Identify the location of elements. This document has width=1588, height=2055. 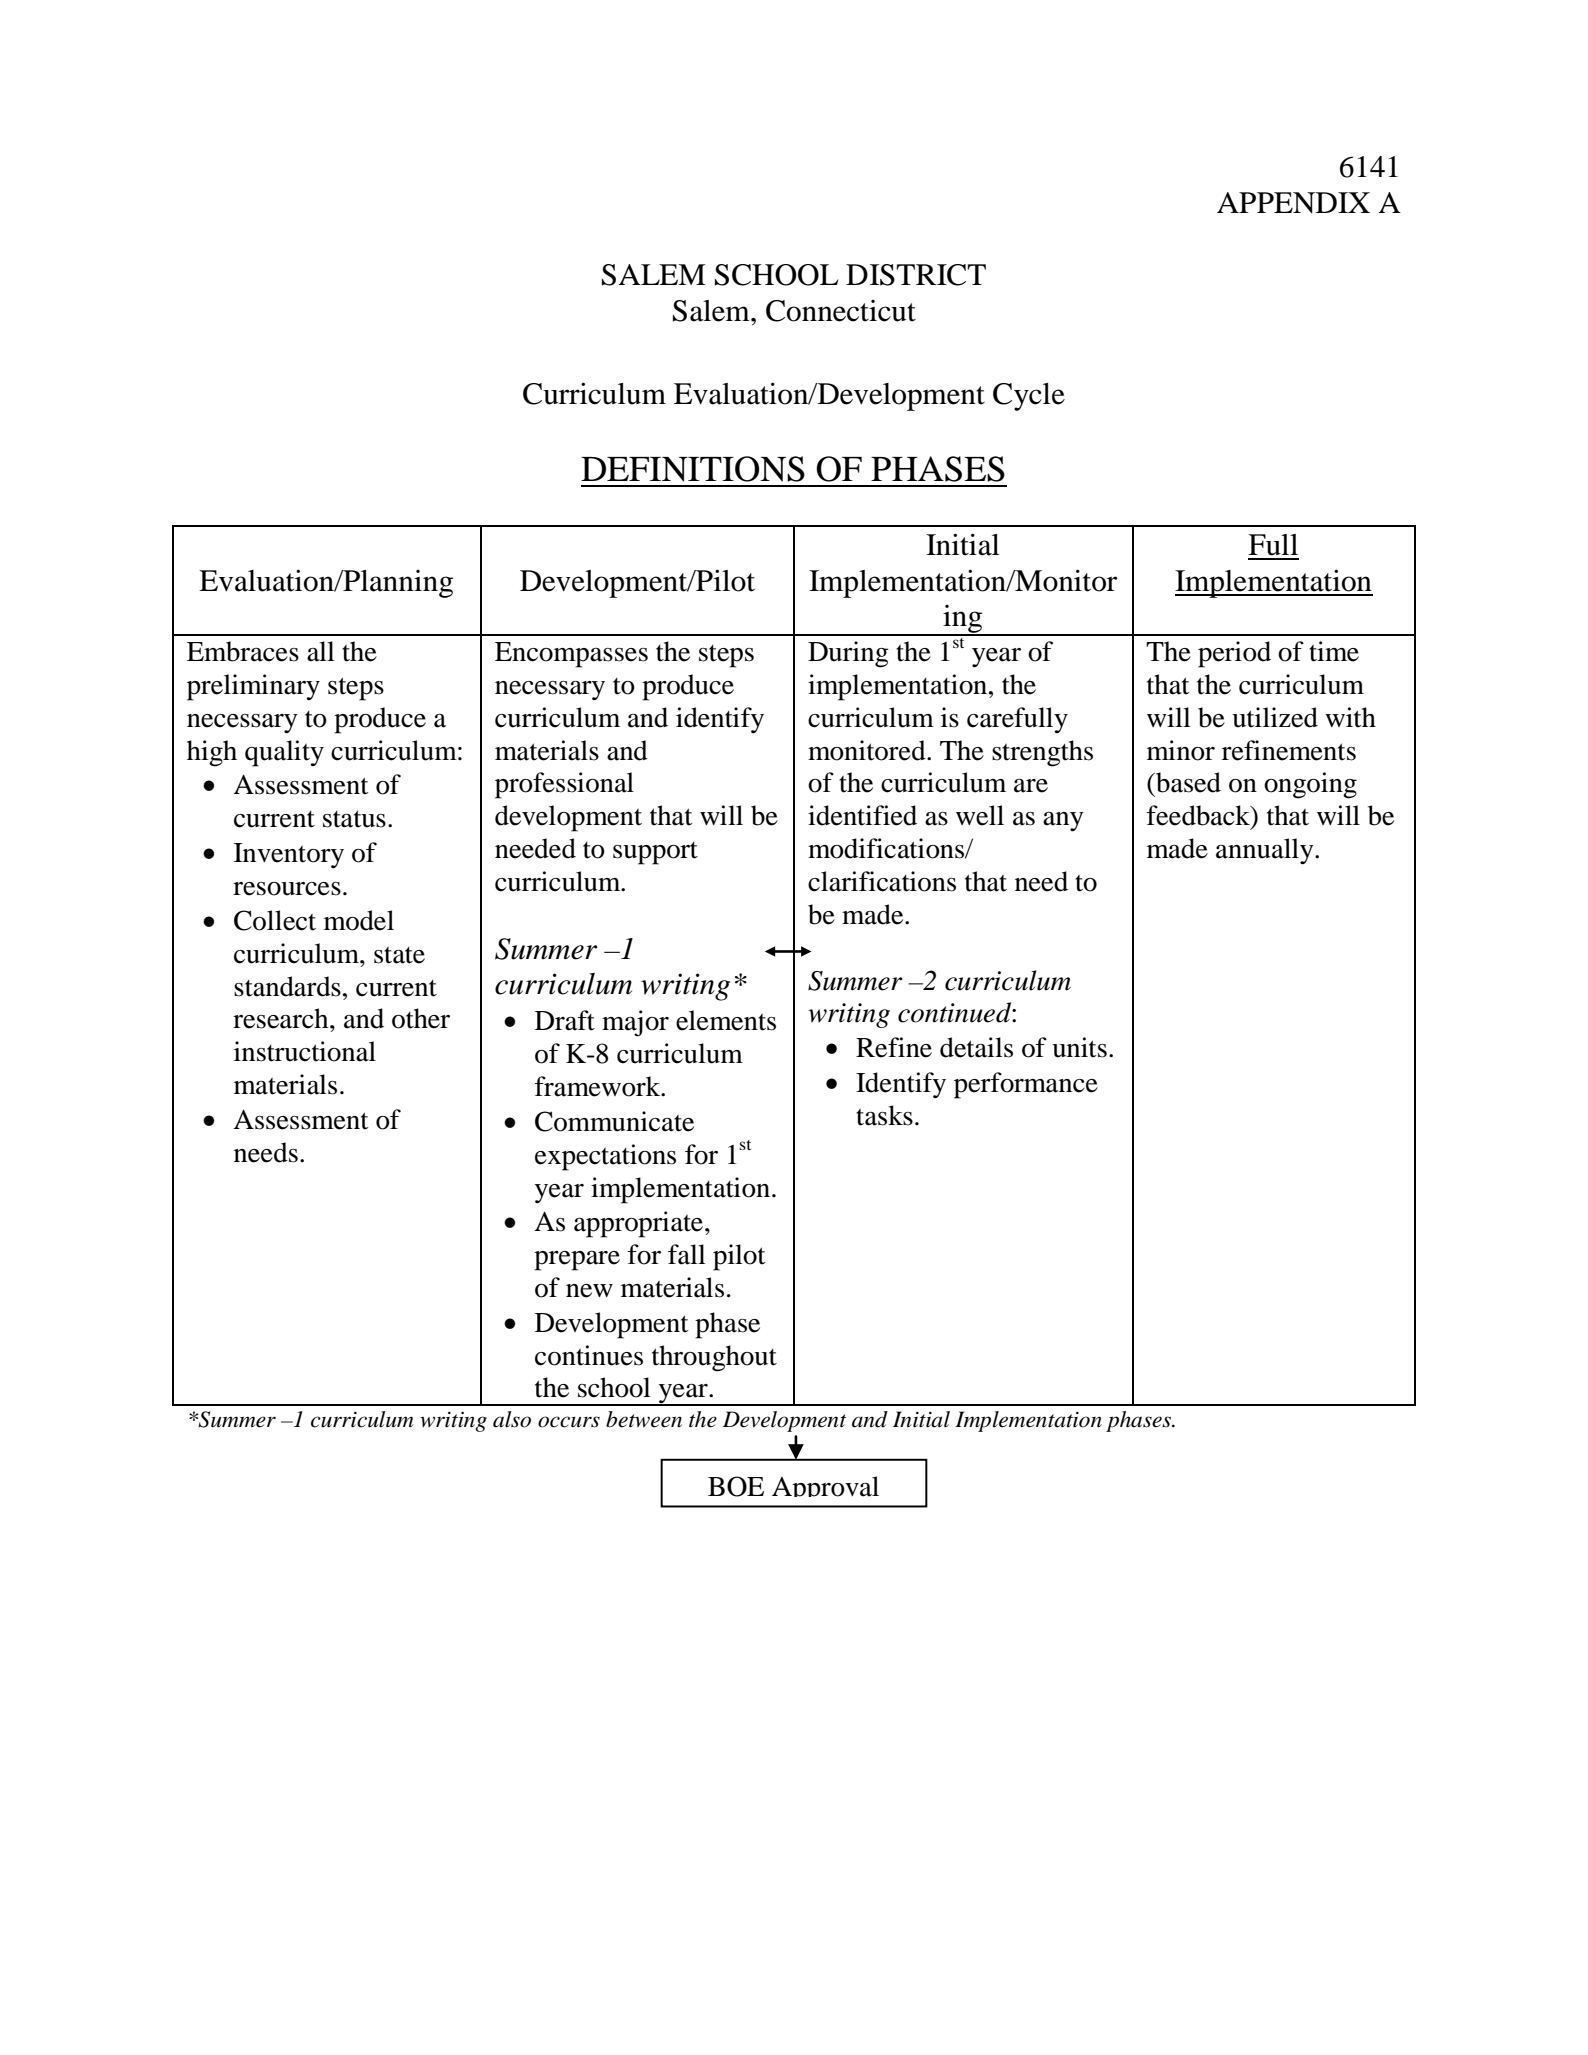
(726, 1020).
